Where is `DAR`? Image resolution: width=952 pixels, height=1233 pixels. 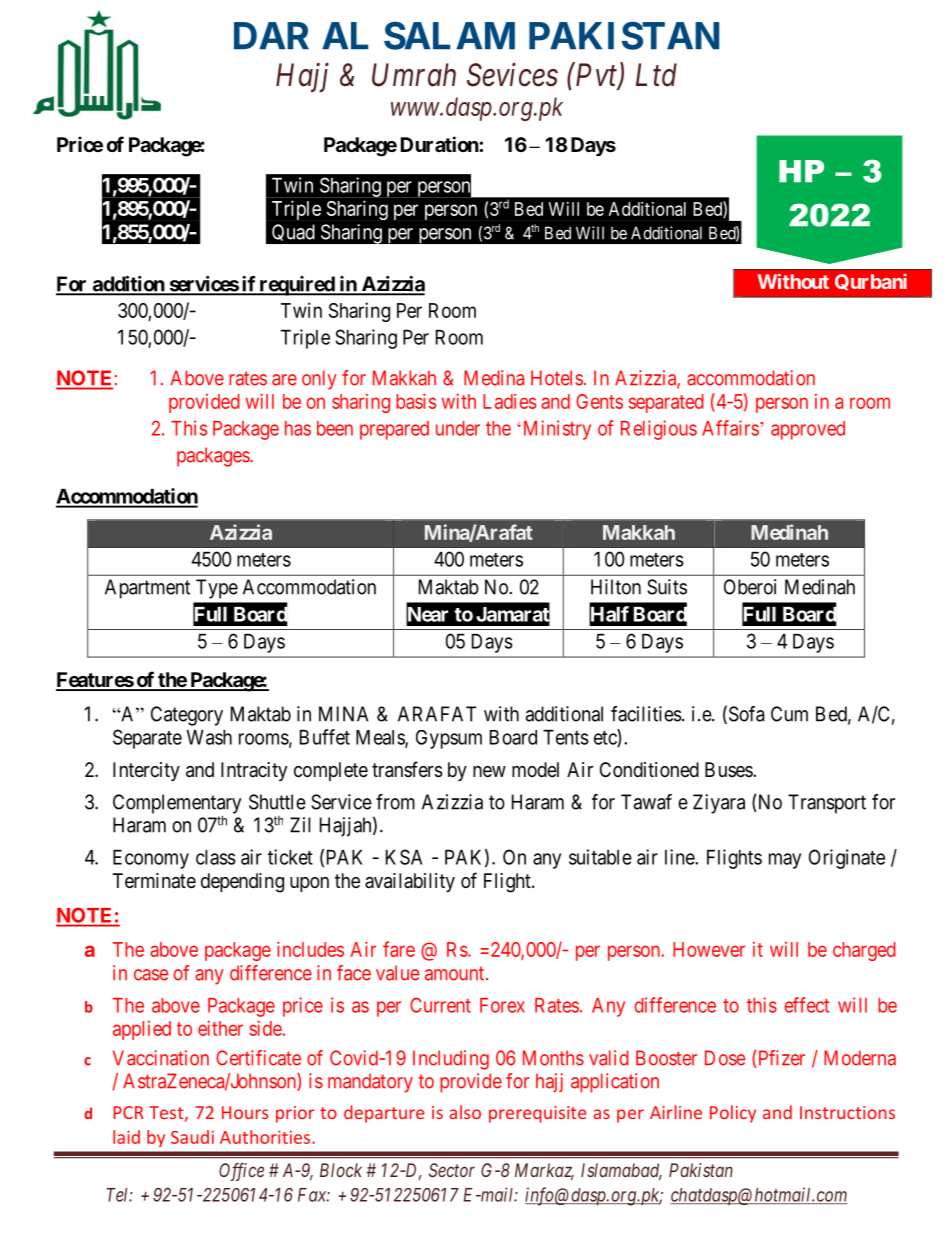
DAR is located at coordinates (271, 35).
